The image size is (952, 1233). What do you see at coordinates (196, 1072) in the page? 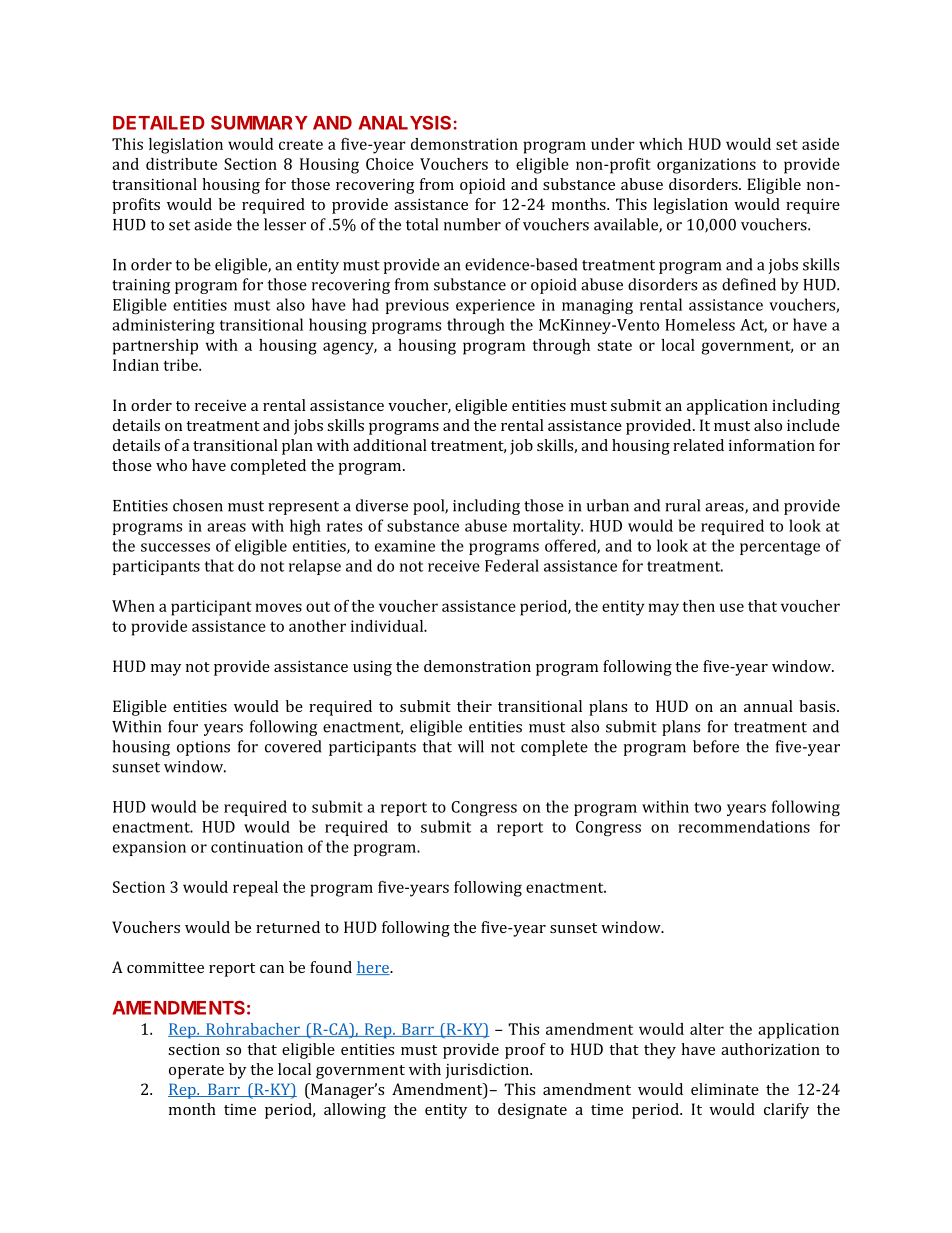
I see `operate` at bounding box center [196, 1072].
